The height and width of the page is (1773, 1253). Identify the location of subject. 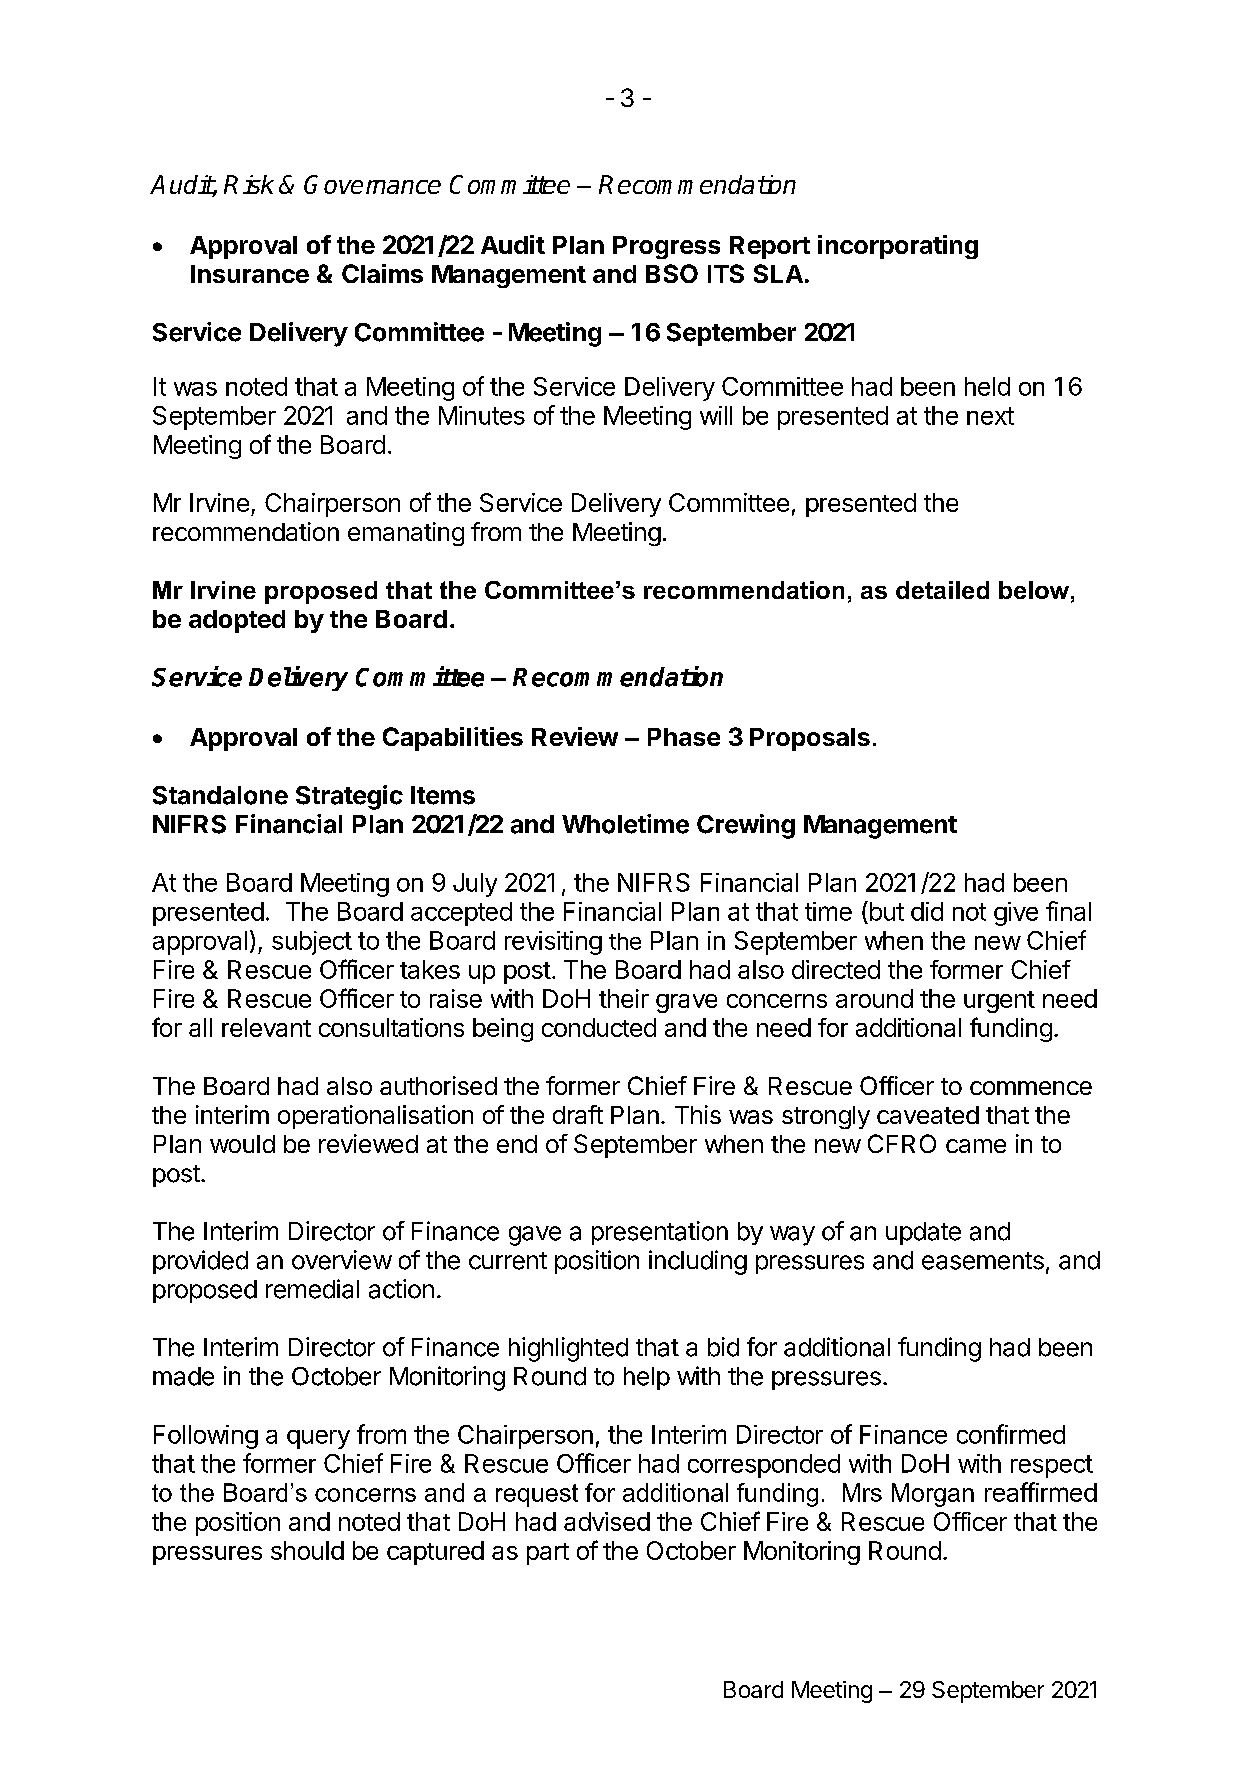
(312, 943).
